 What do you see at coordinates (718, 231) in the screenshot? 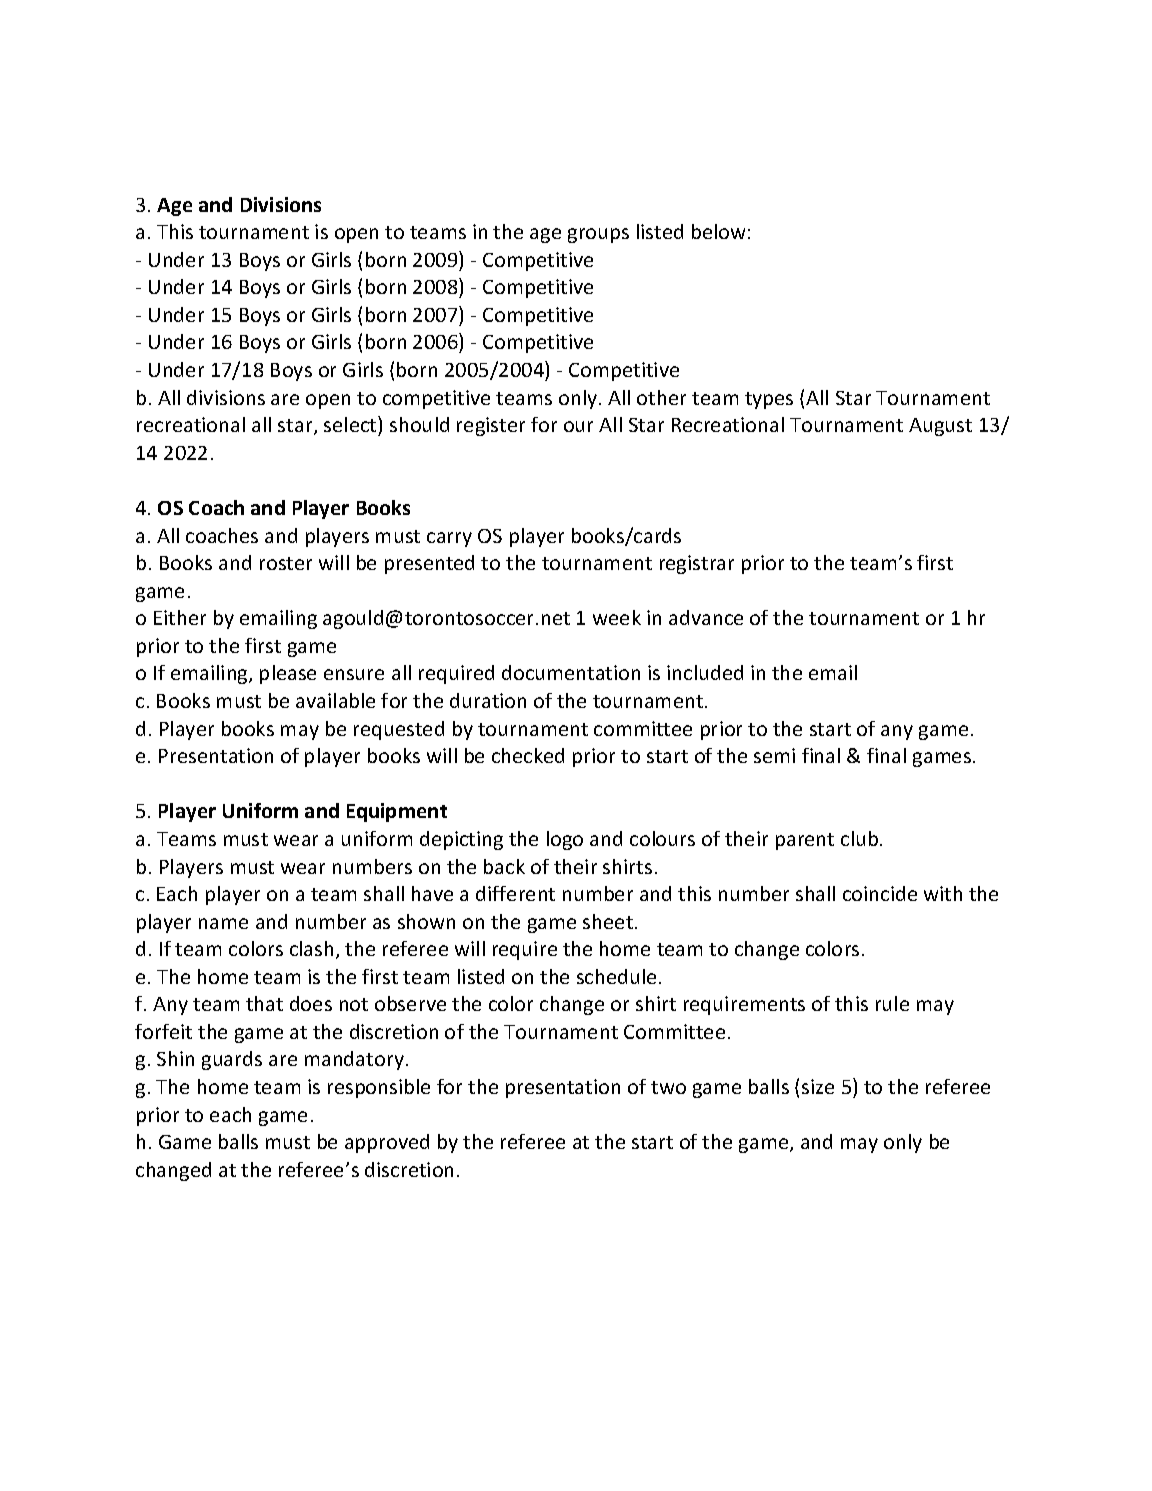
I see `below` at bounding box center [718, 231].
